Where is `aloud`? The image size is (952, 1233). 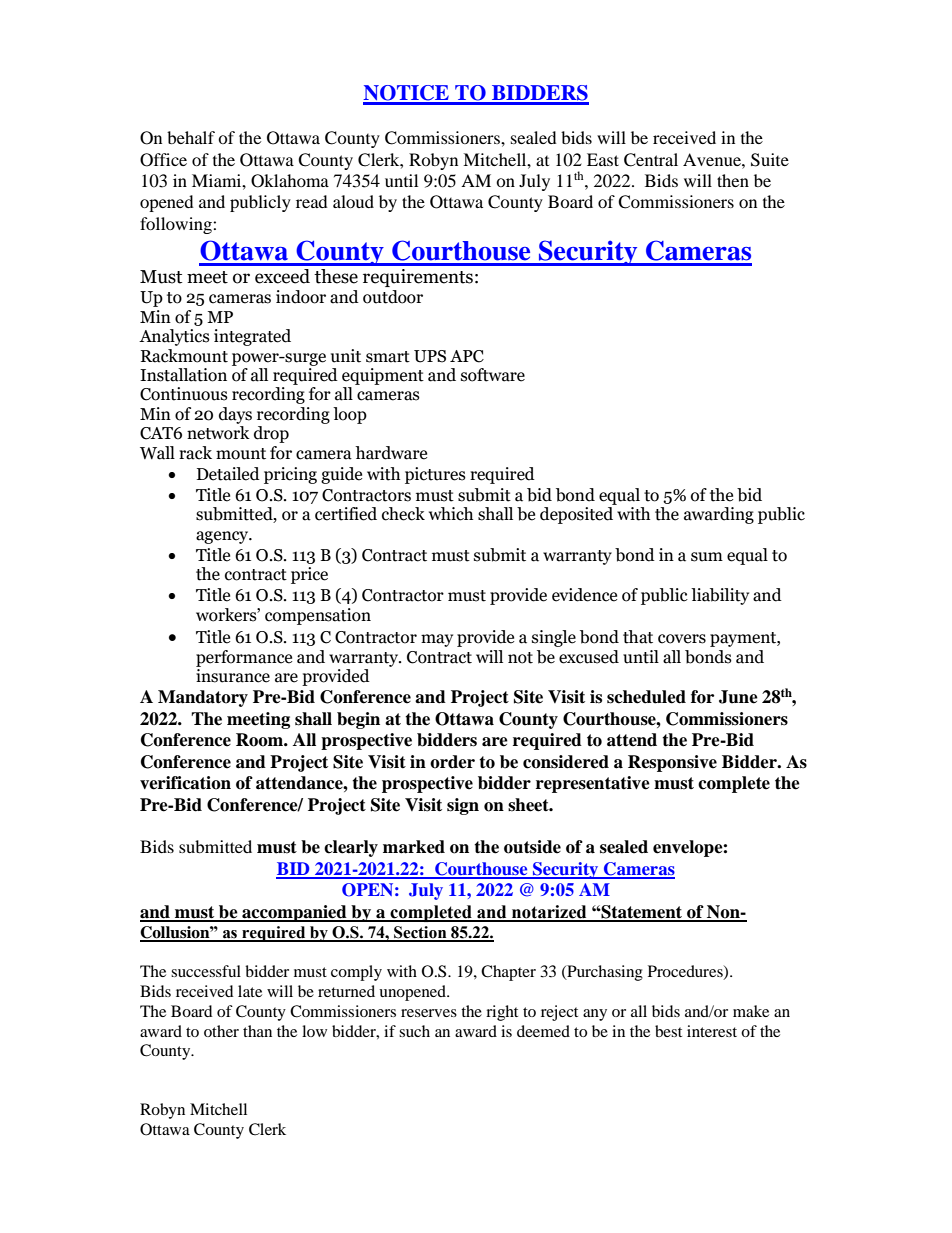 aloud is located at coordinates (353, 201).
